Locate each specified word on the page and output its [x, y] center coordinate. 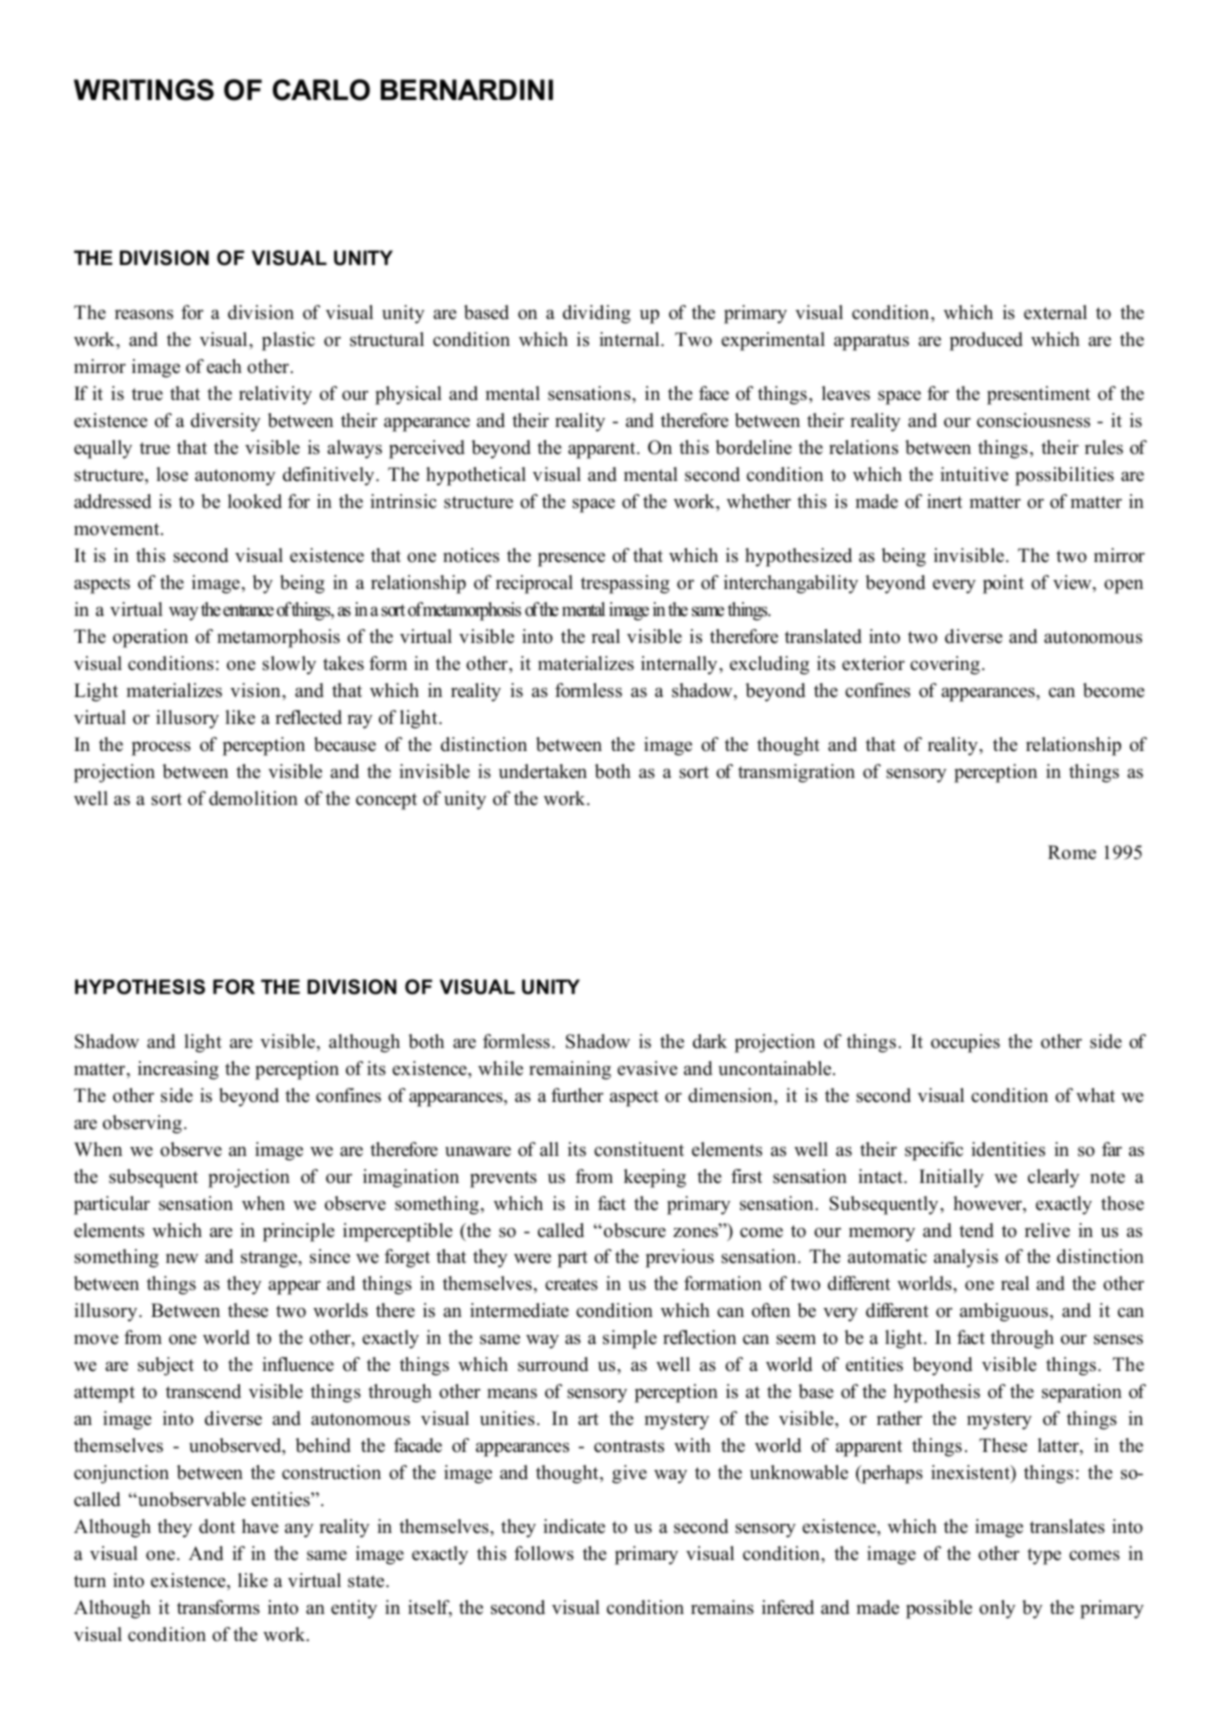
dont [217, 1526]
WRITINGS [144, 90]
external [1055, 312]
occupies [965, 1043]
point [1003, 584]
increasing [178, 1070]
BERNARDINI [467, 89]
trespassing [625, 584]
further [577, 1095]
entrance [248, 610]
